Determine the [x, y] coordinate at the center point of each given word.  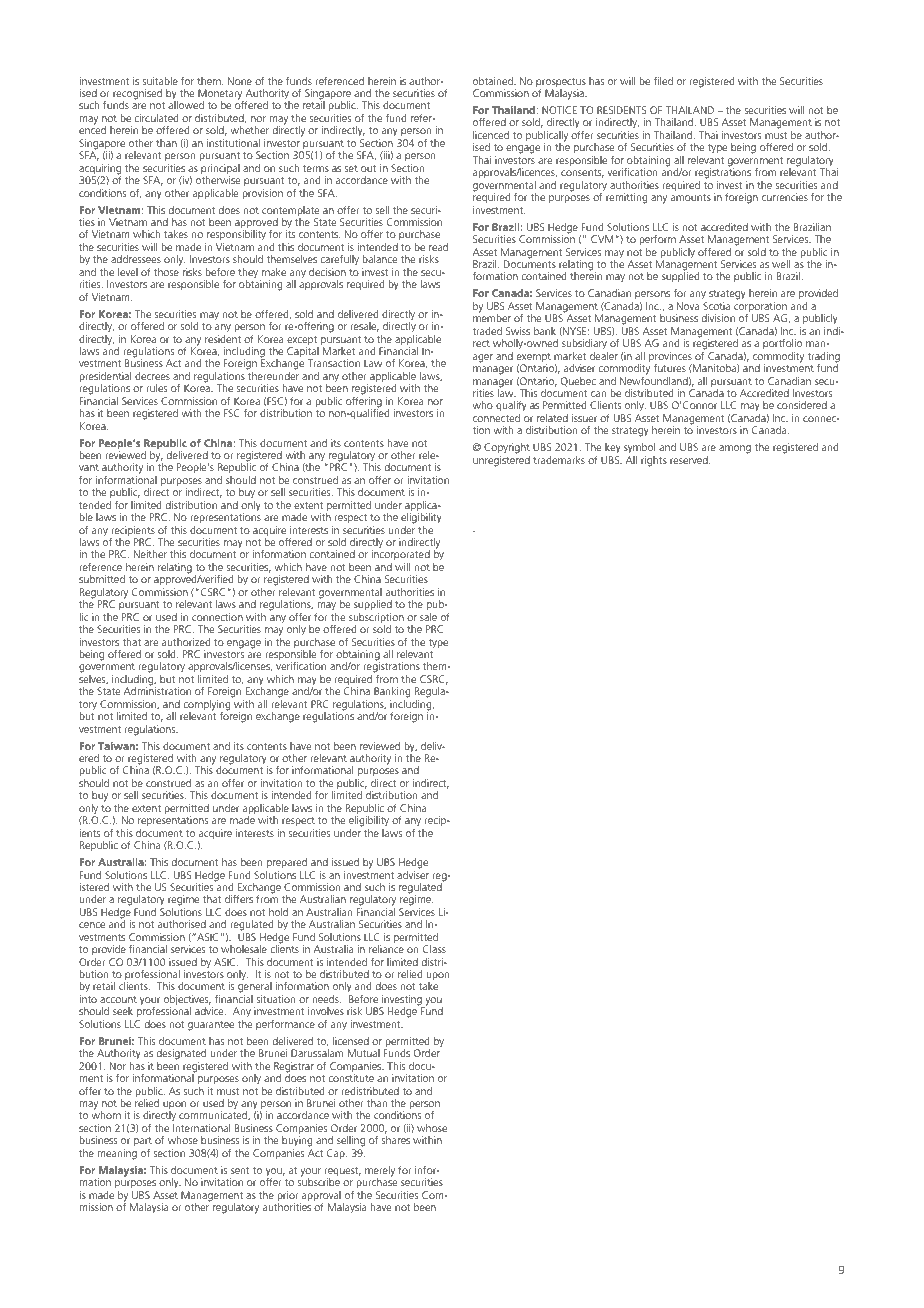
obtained [494, 81]
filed [663, 80]
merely [380, 1172]
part [143, 1143]
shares [395, 1140]
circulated [156, 118]
